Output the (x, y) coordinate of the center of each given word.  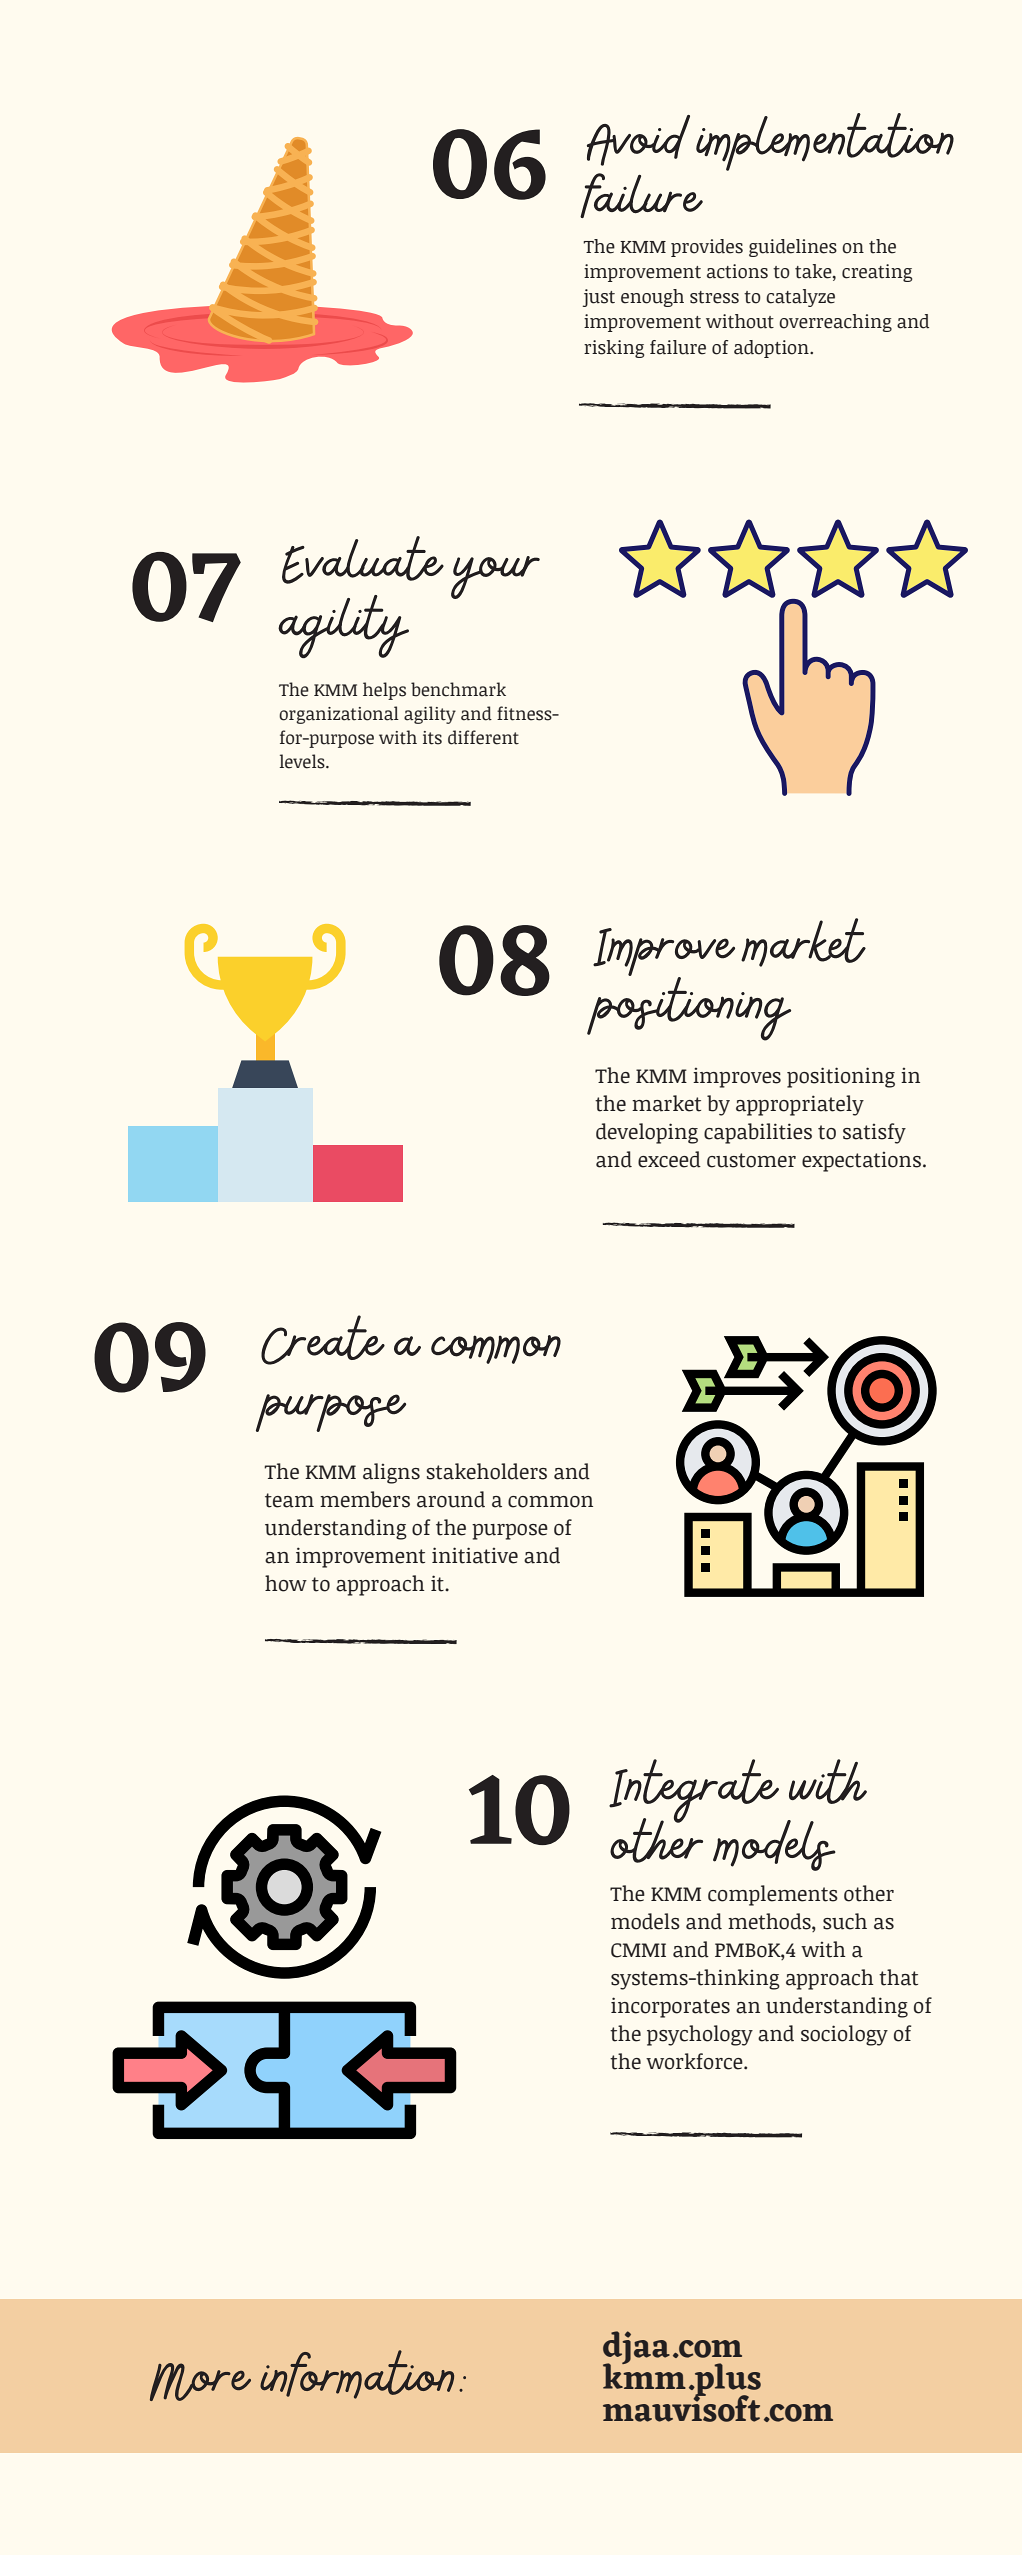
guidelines (793, 248)
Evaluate (363, 560)
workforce (695, 2061)
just (599, 298)
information (360, 2374)
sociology (844, 2035)
